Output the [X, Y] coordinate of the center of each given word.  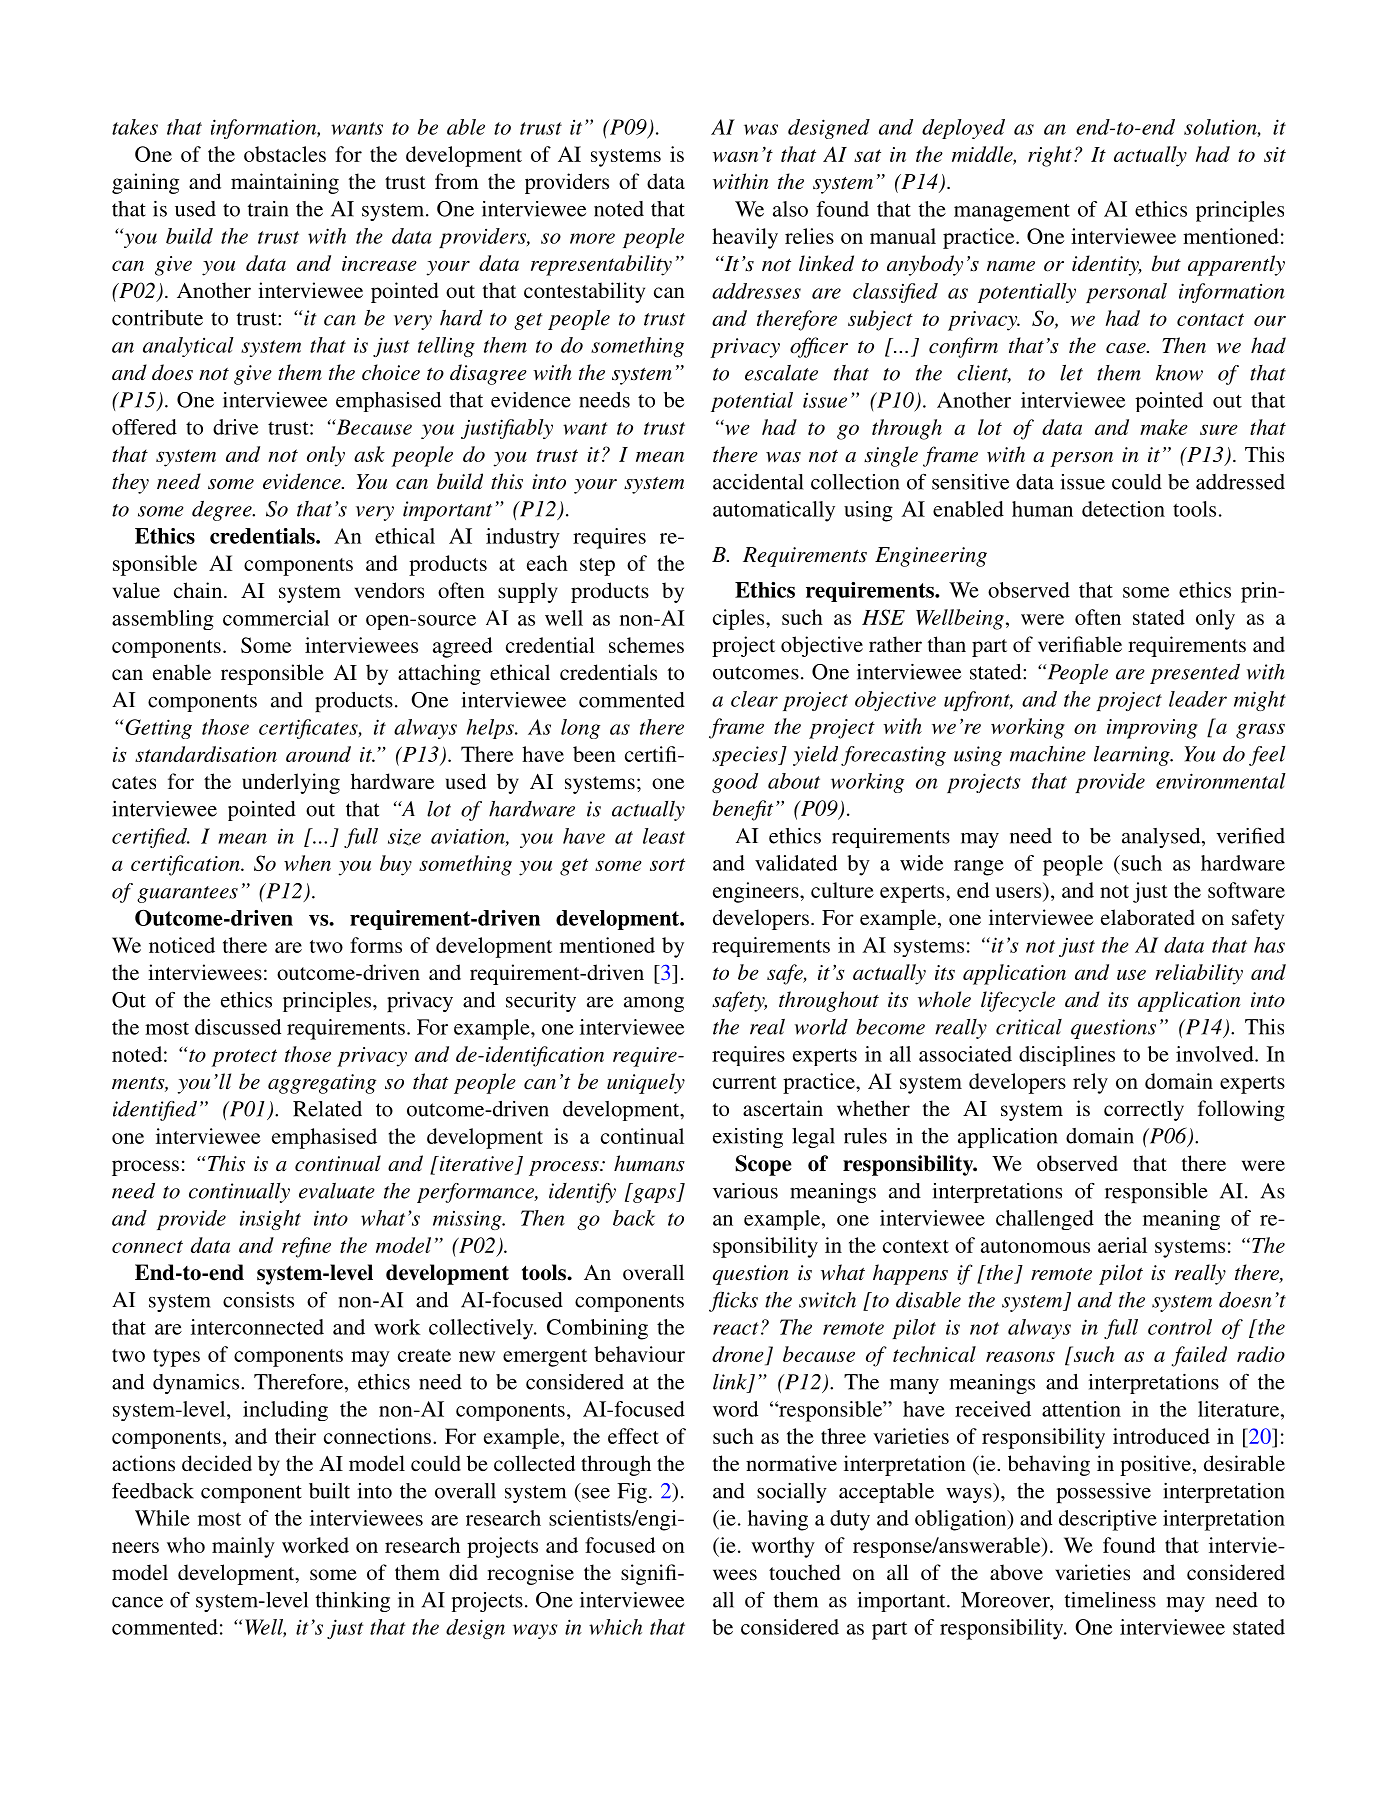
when [307, 863]
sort [667, 864]
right [1050, 156]
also [790, 209]
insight [270, 1220]
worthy [783, 1547]
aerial [1122, 1245]
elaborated [1148, 917]
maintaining [285, 183]
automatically [774, 511]
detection [1123, 509]
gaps [655, 1195]
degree [223, 510]
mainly [243, 1547]
